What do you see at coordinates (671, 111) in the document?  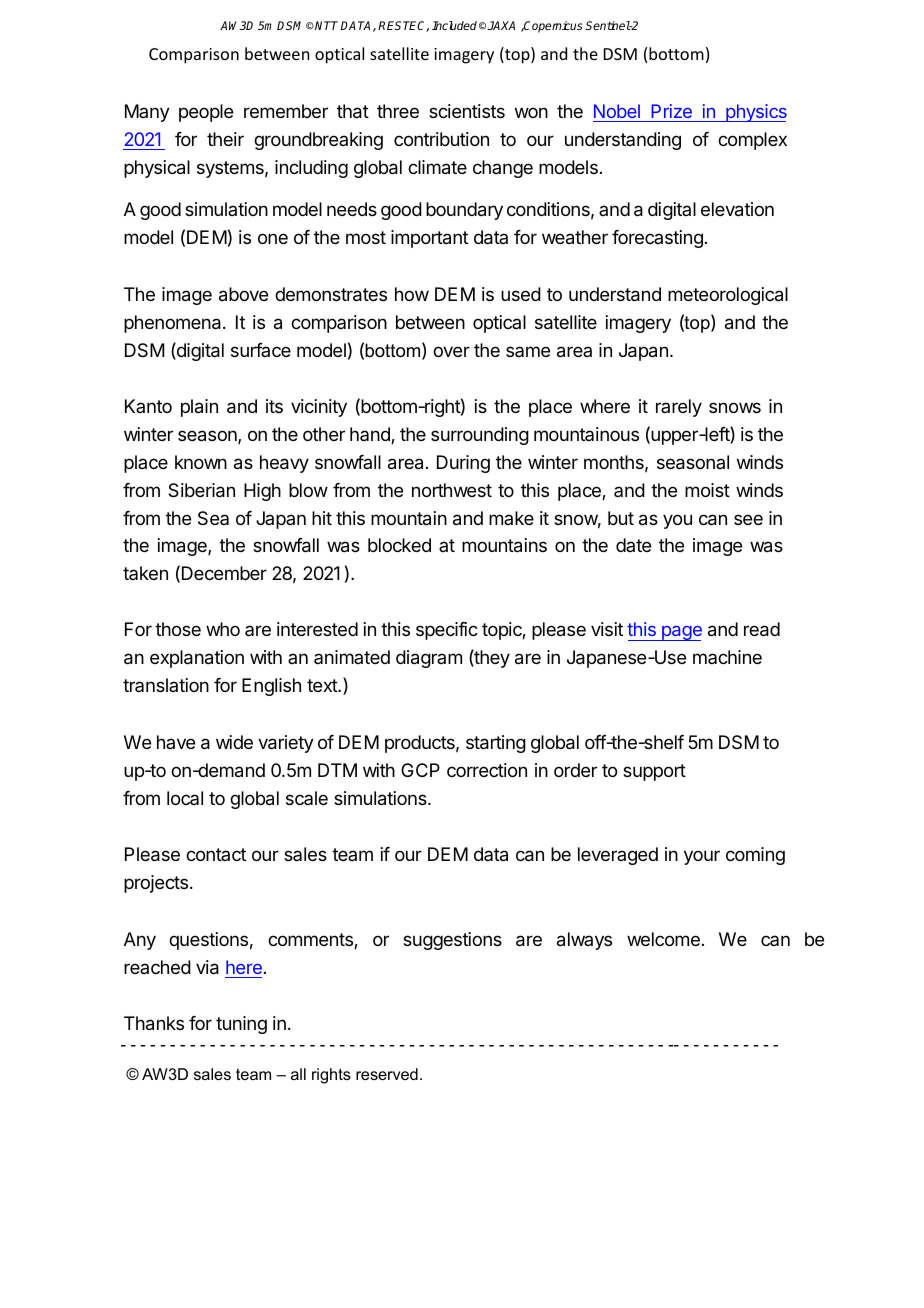 I see `Prize` at bounding box center [671, 111].
